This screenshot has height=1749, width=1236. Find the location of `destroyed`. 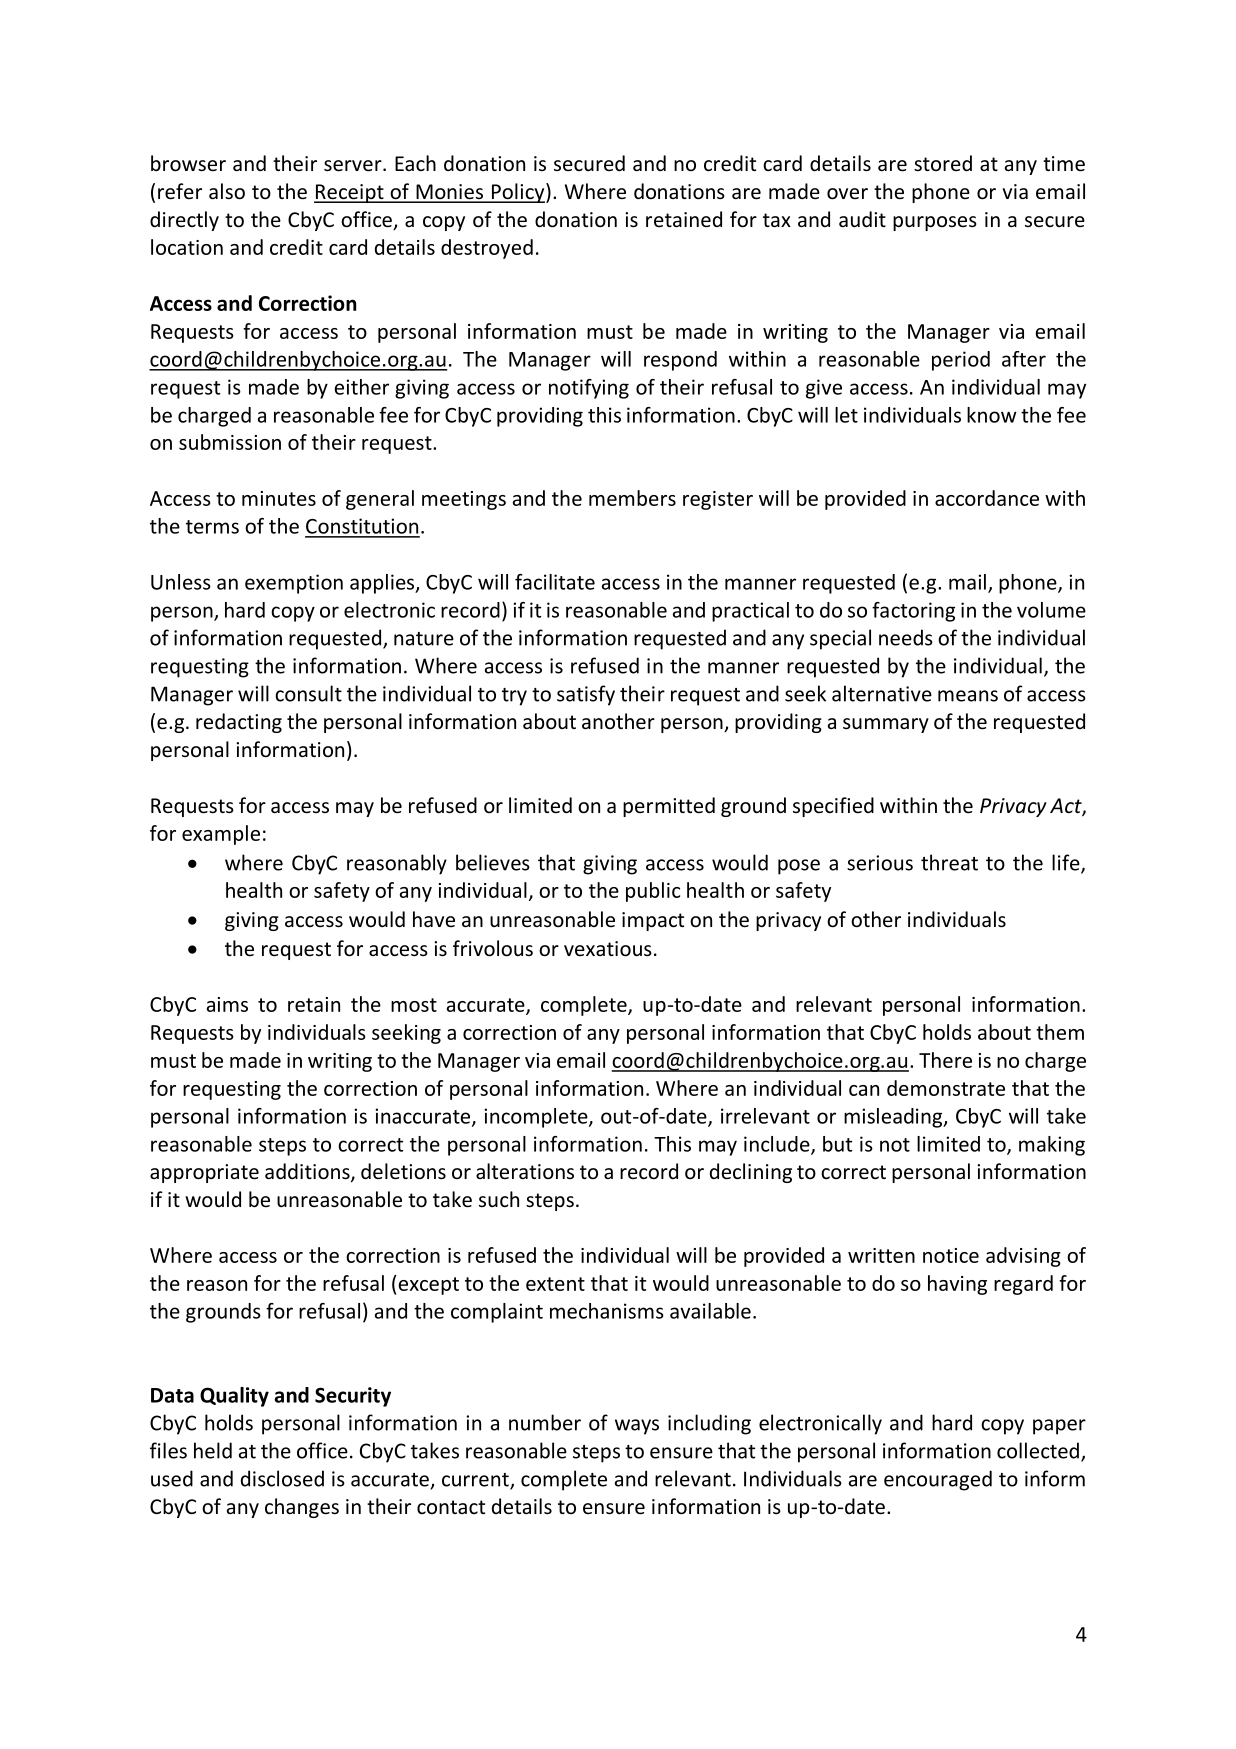

destroyed is located at coordinates (487, 249).
